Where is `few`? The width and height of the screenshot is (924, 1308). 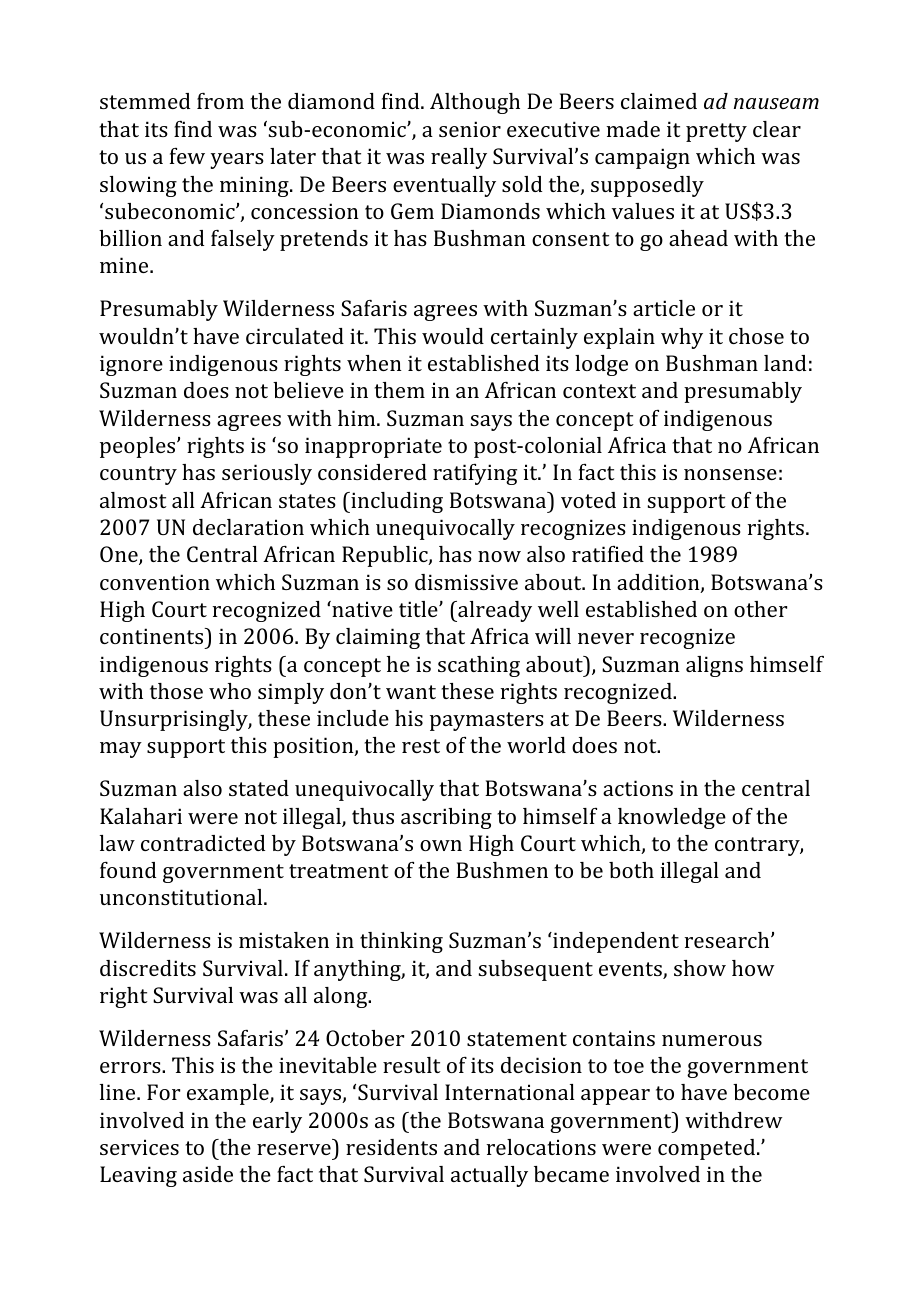 few is located at coordinates (187, 156).
